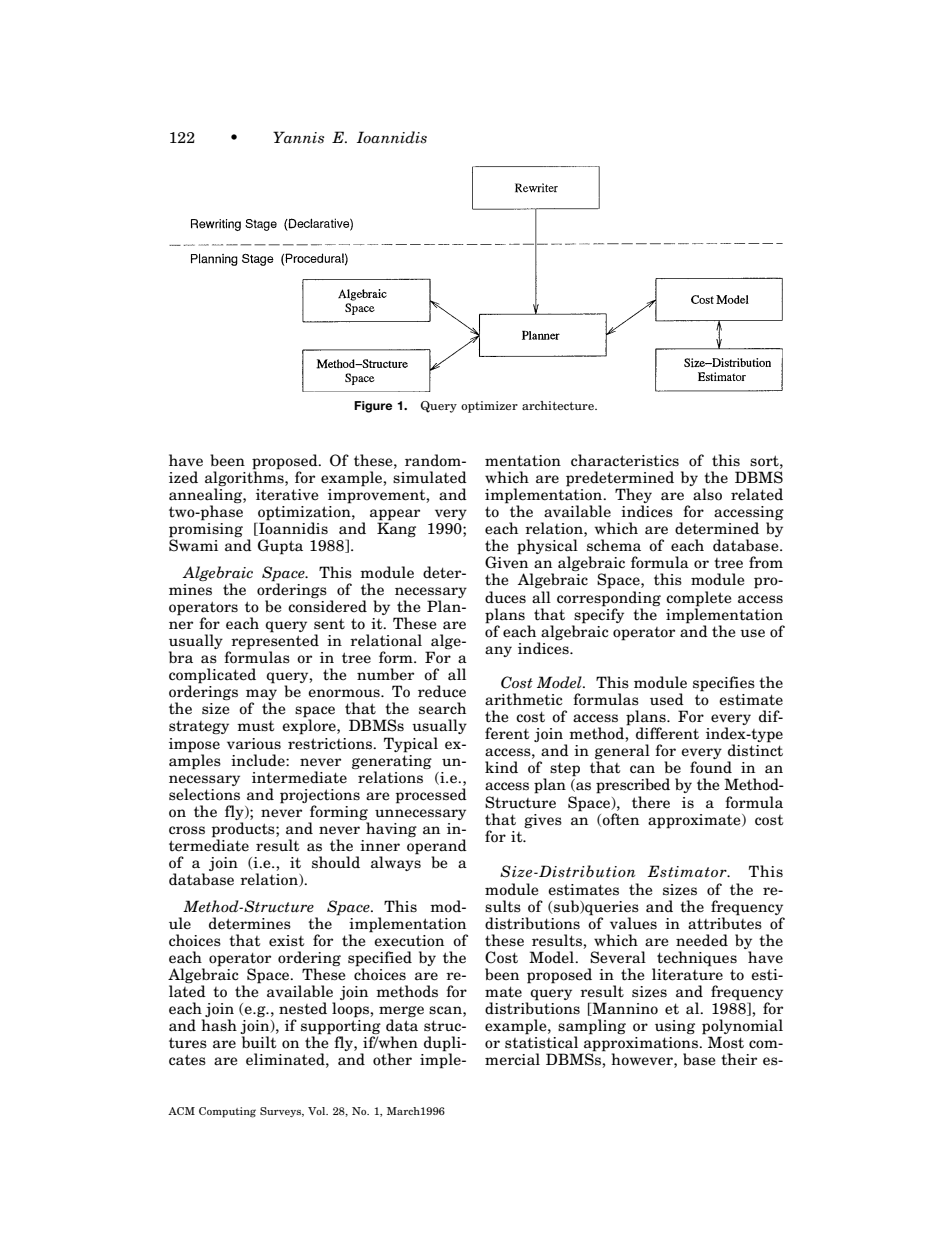  I want to click on complicated, so click(212, 677).
